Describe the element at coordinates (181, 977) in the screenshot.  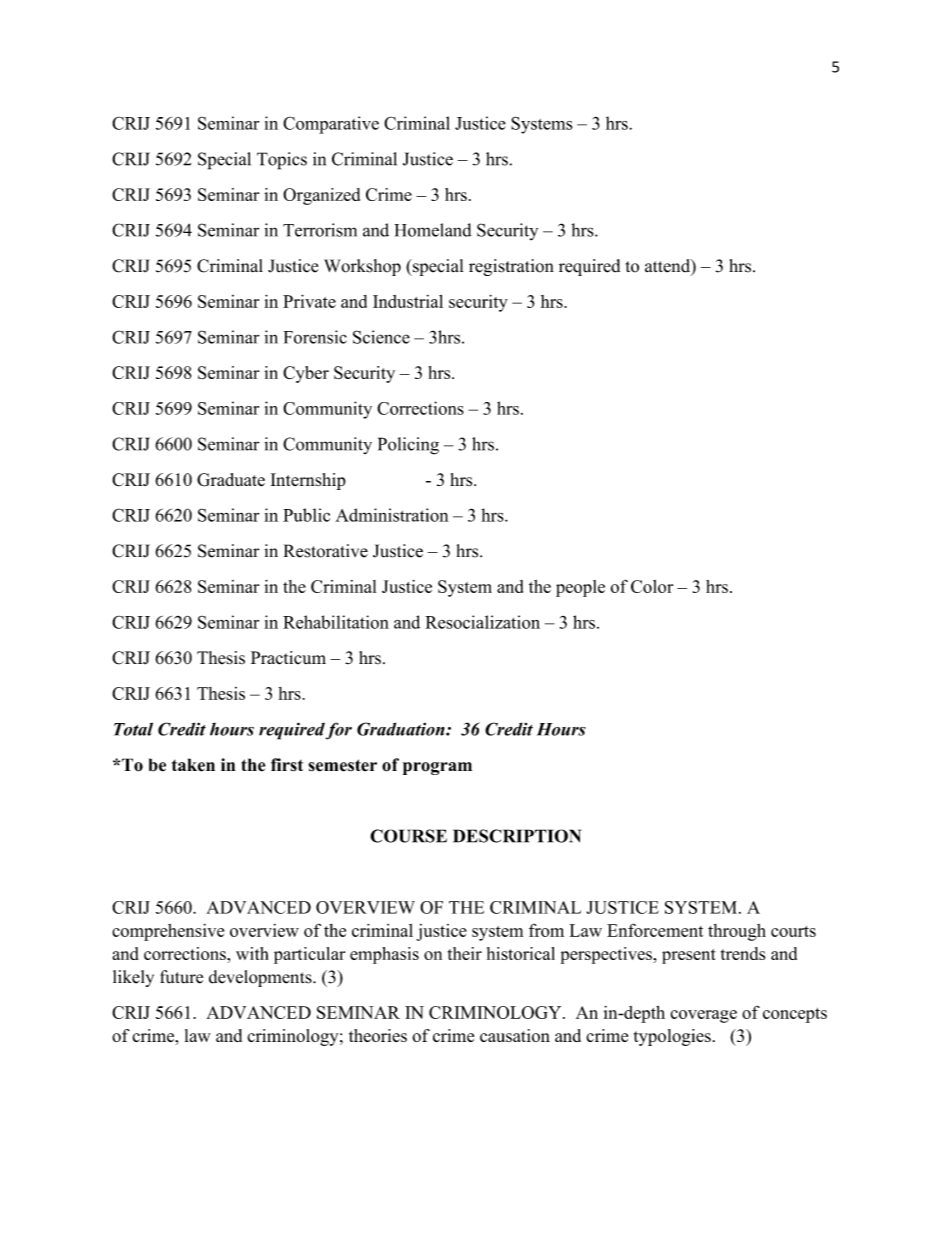
I see `future` at that location.
